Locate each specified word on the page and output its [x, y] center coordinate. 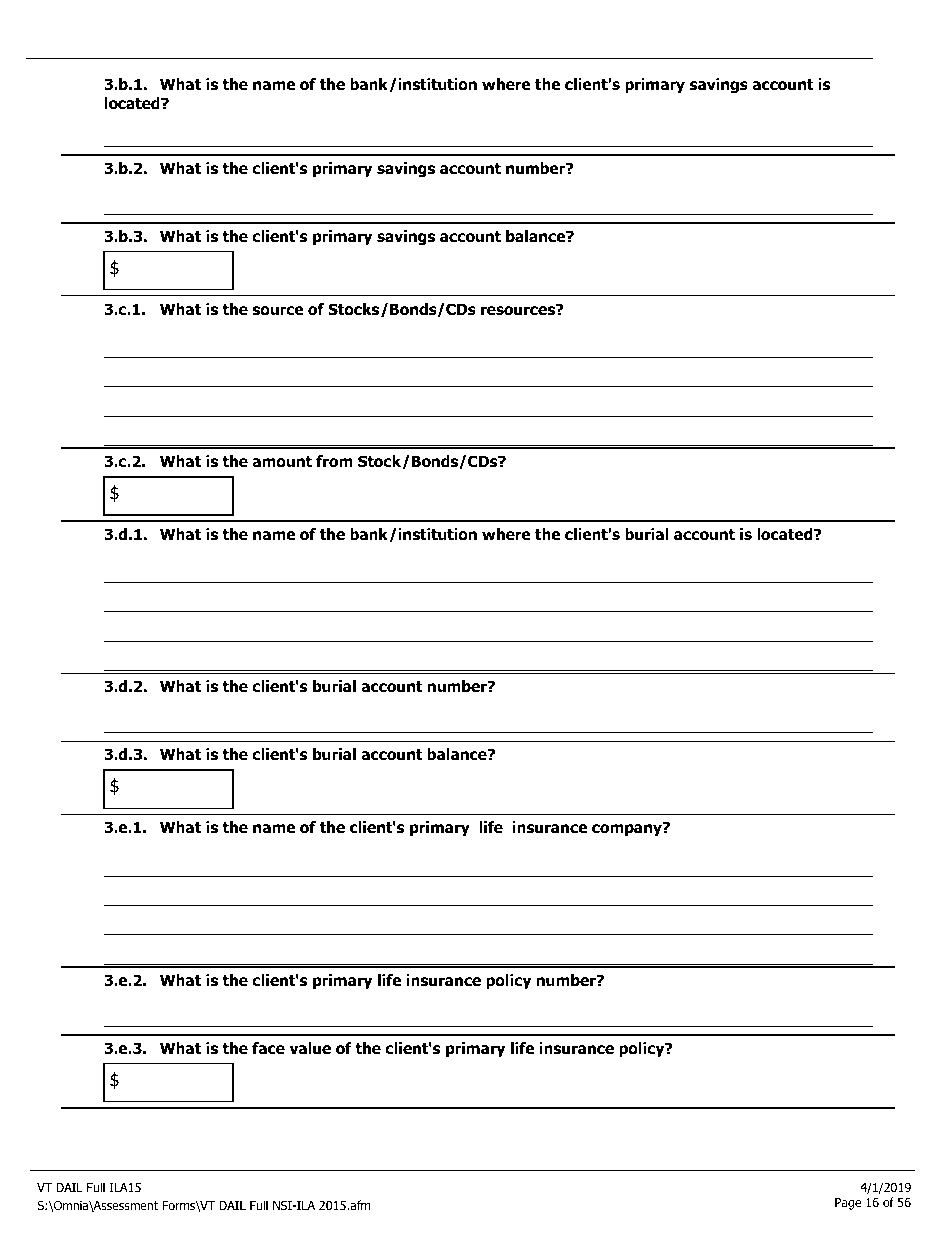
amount [282, 462]
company [628, 829]
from [334, 461]
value [310, 1048]
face [268, 1048]
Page [848, 1204]
